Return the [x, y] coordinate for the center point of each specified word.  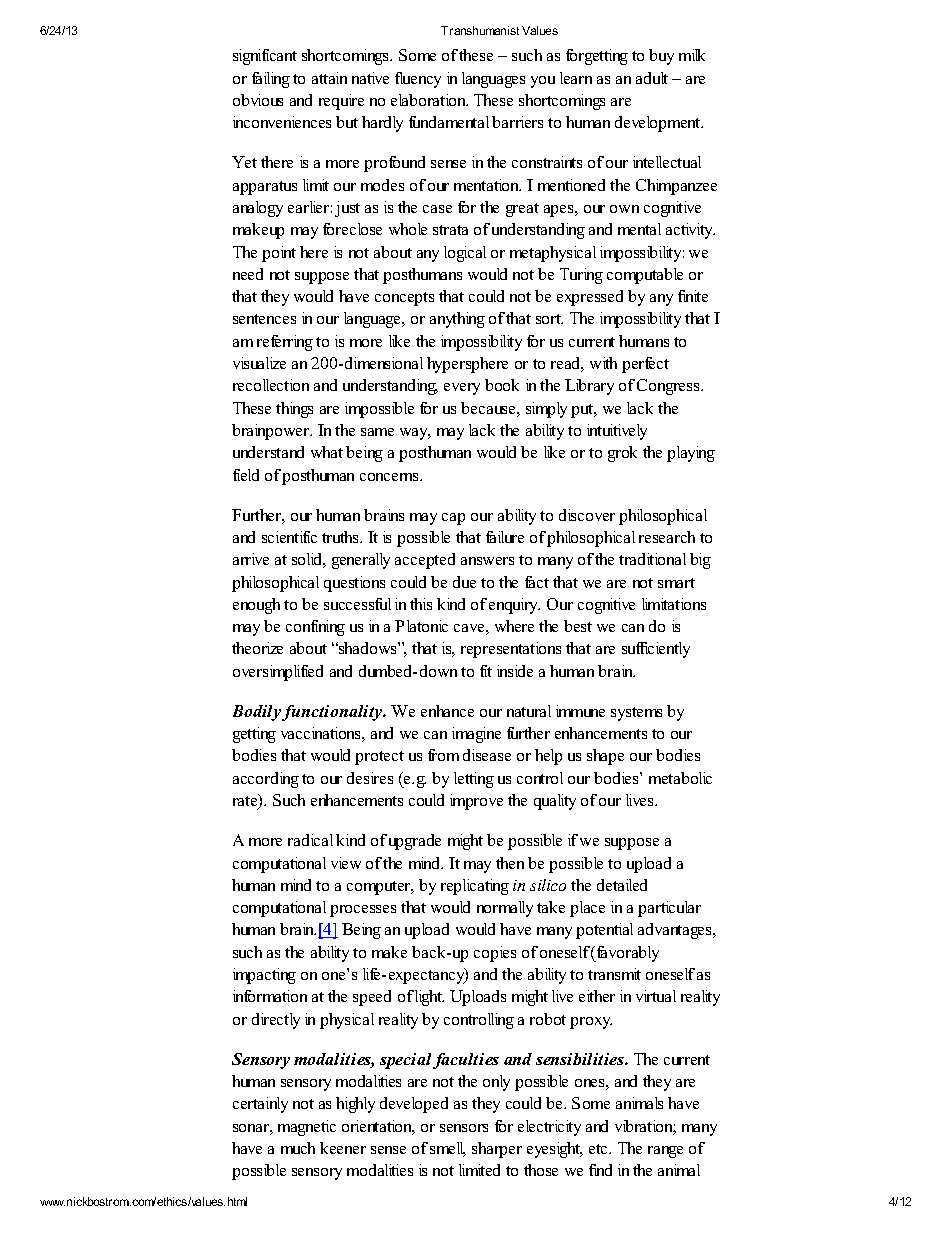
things [294, 410]
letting [474, 780]
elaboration [429, 100]
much [298, 1148]
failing [271, 80]
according [266, 780]
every [462, 389]
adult [652, 78]
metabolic [680, 778]
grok [622, 454]
